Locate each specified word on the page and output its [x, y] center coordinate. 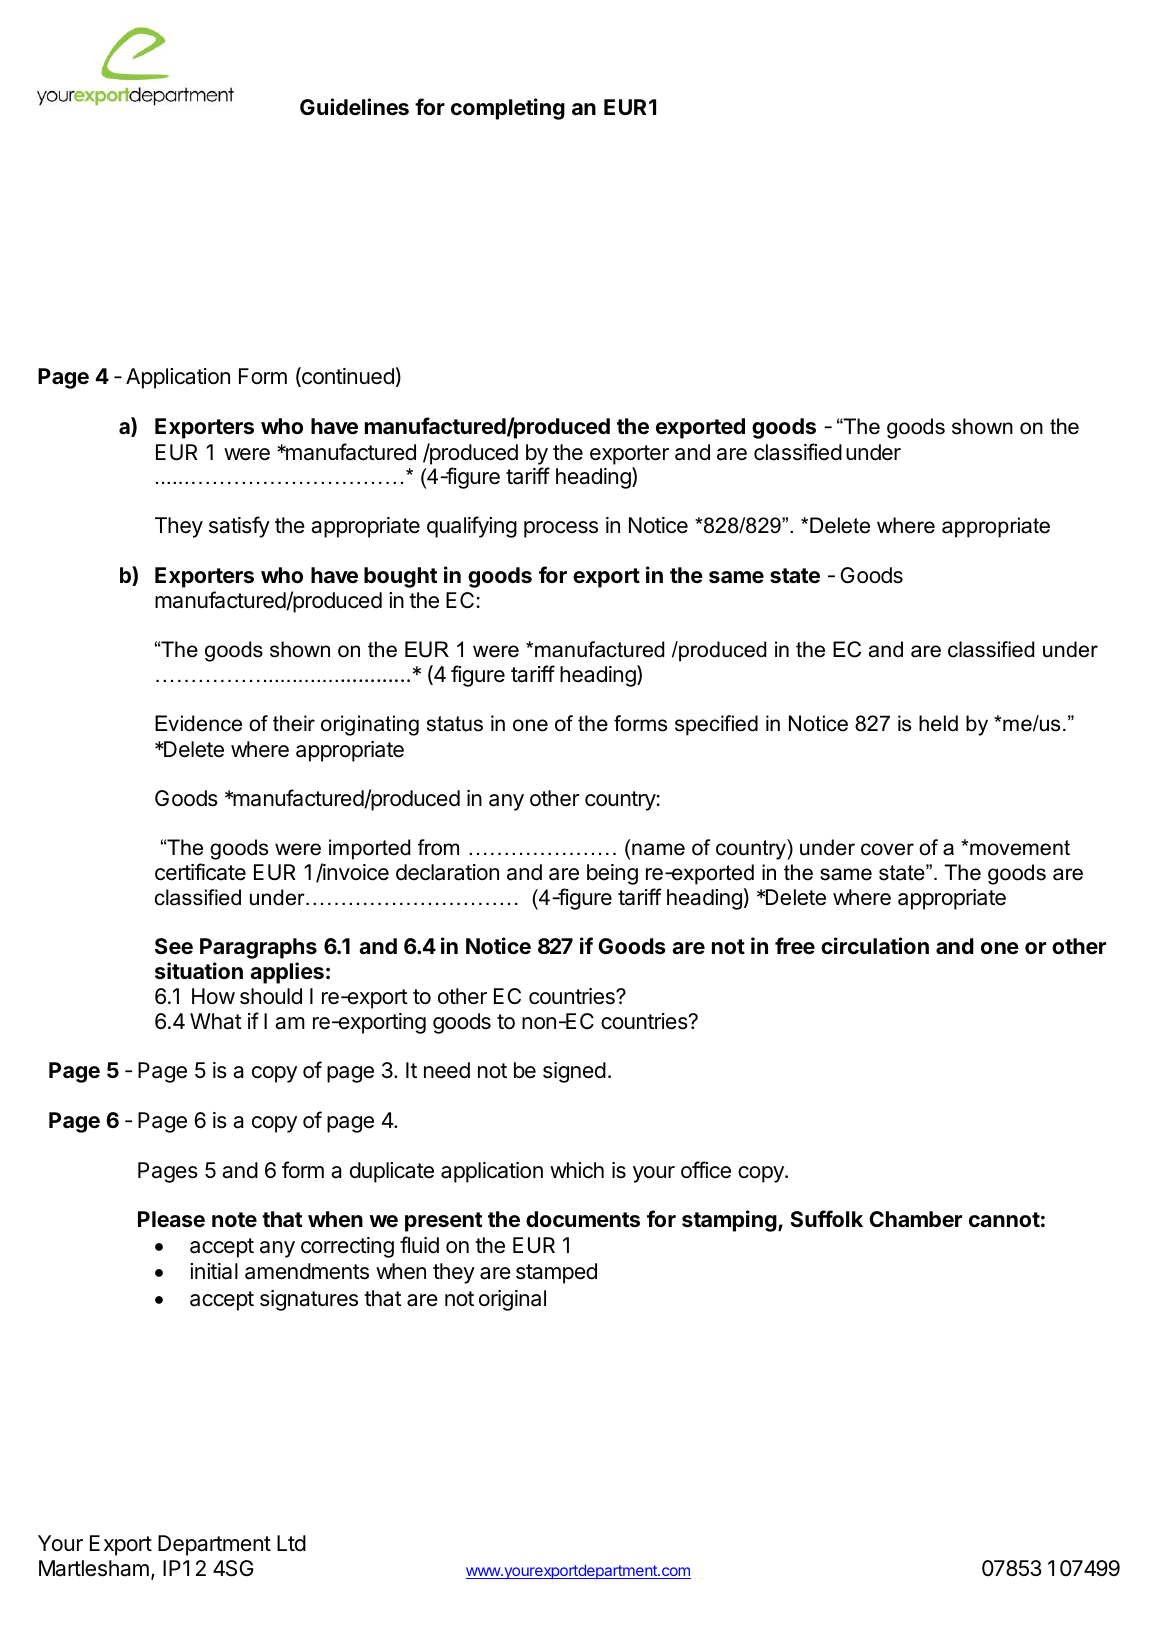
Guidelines [354, 107]
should [271, 996]
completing [508, 109]
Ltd [291, 1543]
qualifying [472, 527]
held [938, 723]
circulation [875, 946]
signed [574, 1072]
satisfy [239, 527]
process [561, 529]
